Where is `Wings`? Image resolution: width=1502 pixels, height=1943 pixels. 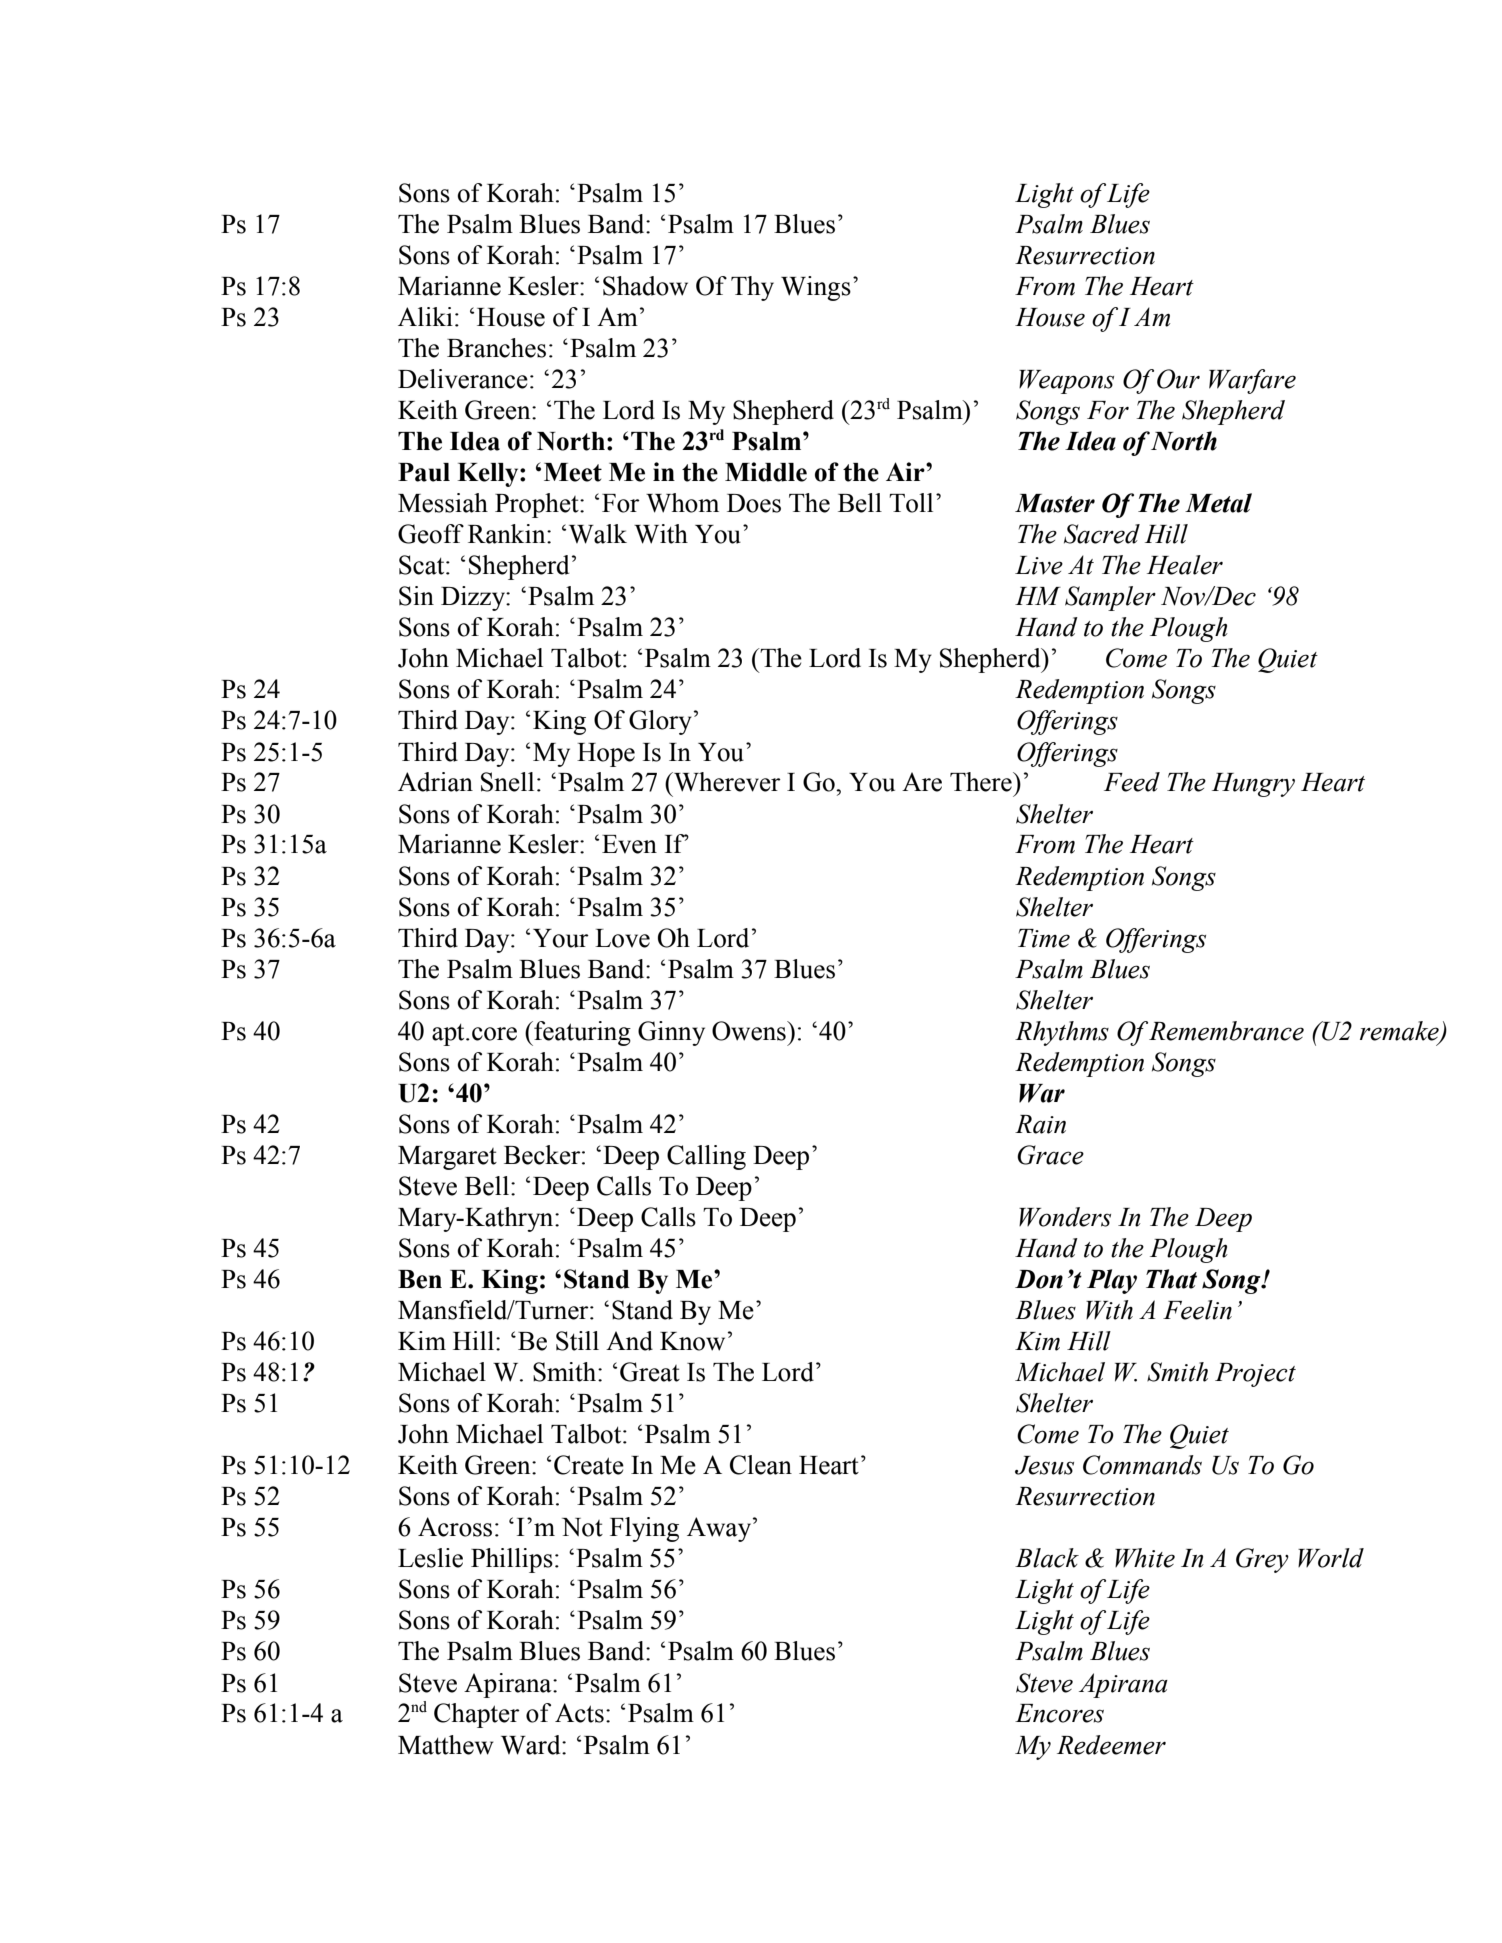 Wings is located at coordinates (816, 288).
